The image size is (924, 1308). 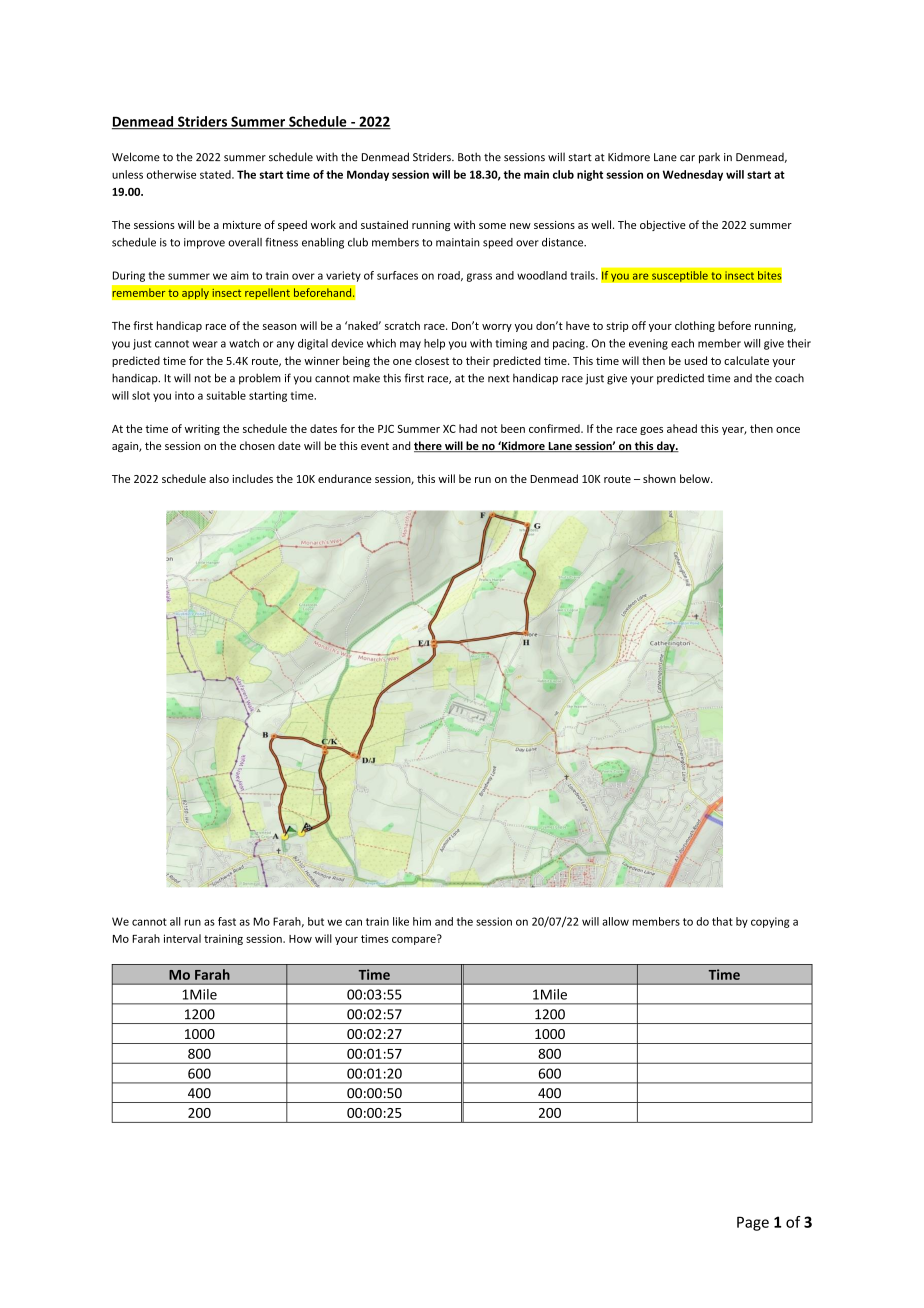 I want to click on also, so click(x=219, y=478).
